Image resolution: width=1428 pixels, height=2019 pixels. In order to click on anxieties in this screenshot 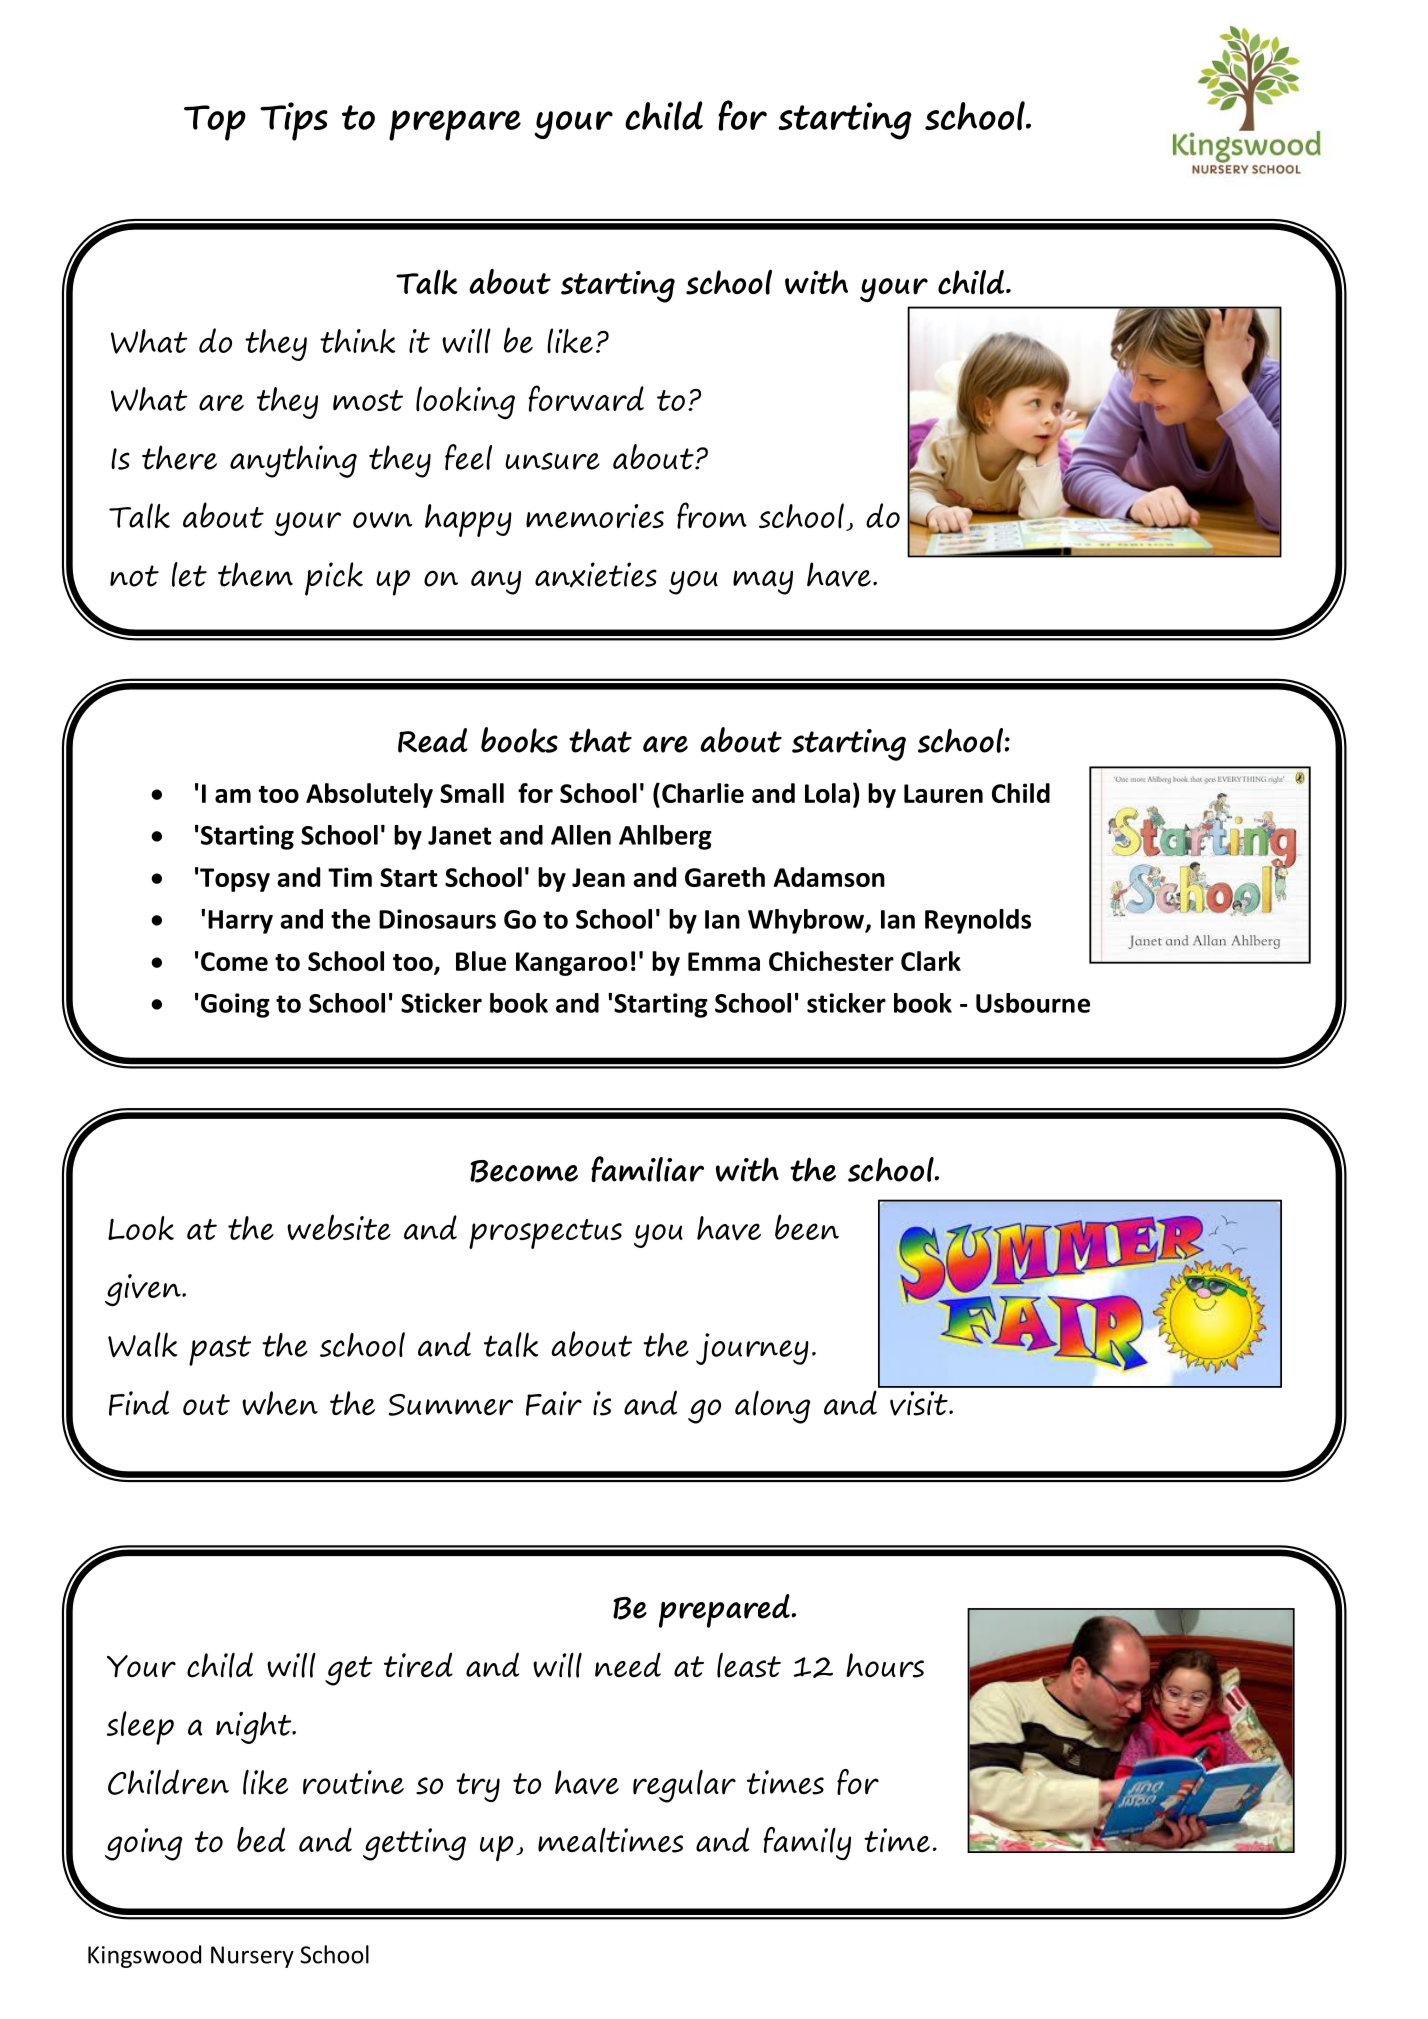, I will do `click(596, 575)`.
